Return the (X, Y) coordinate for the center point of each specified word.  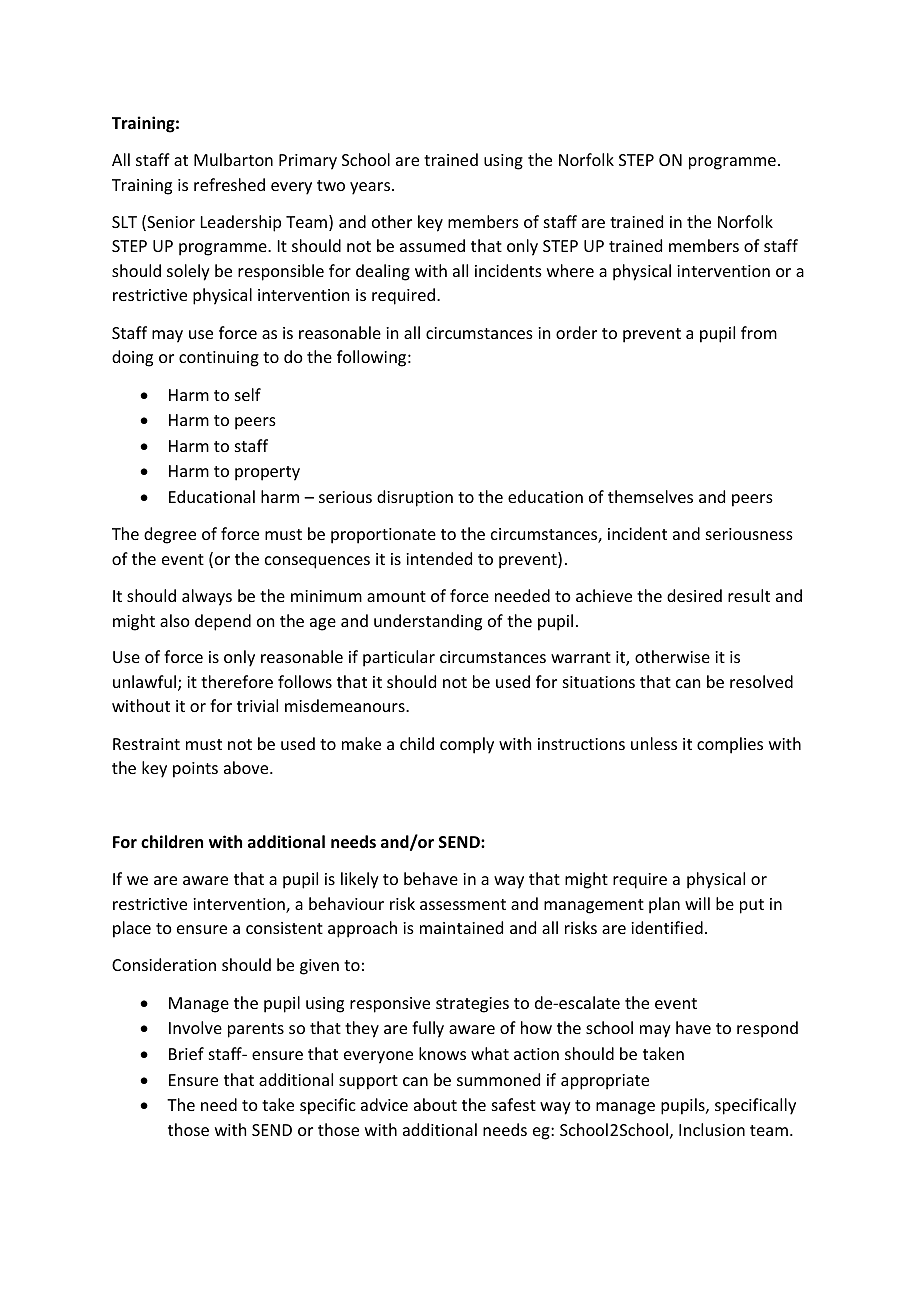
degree (170, 535)
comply (467, 745)
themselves (650, 496)
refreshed (229, 184)
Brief (186, 1053)
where (570, 270)
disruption (415, 498)
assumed (432, 245)
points (195, 770)
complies (730, 745)
